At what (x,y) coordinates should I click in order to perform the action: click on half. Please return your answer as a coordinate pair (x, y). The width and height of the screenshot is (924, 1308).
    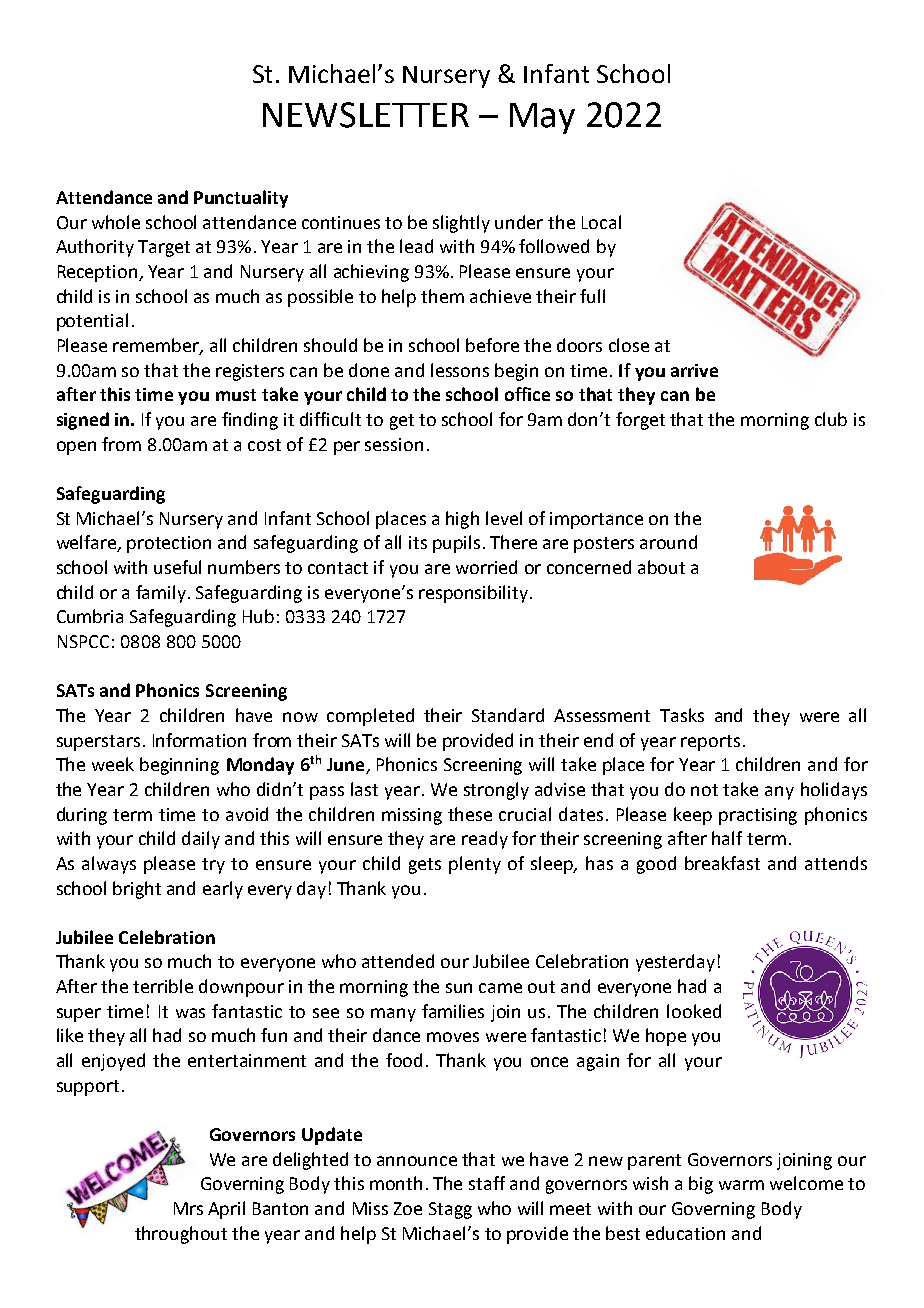
    Looking at the image, I should click on (727, 838).
